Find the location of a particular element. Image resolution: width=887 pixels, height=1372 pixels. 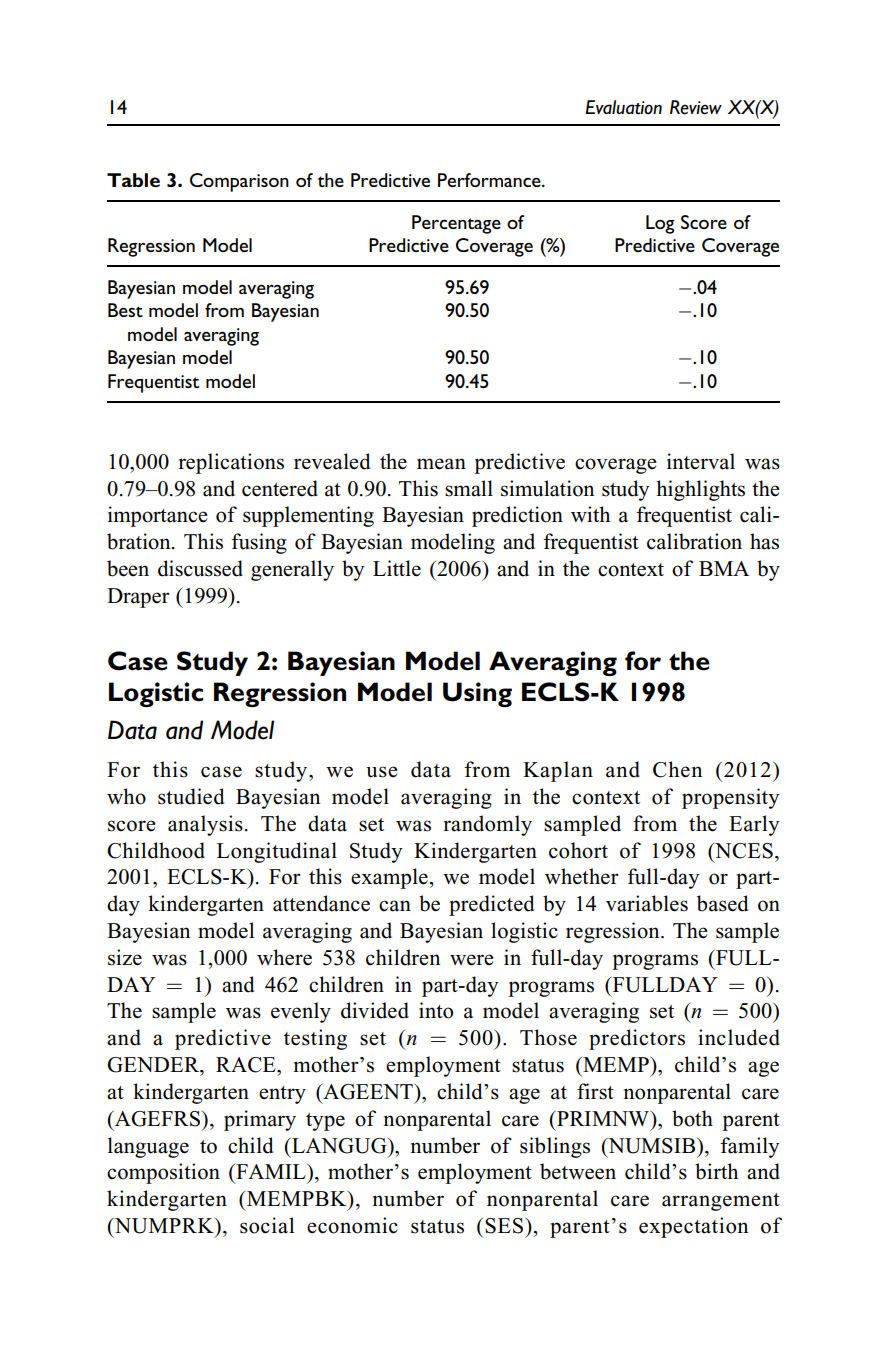

propensity is located at coordinates (731, 798).
